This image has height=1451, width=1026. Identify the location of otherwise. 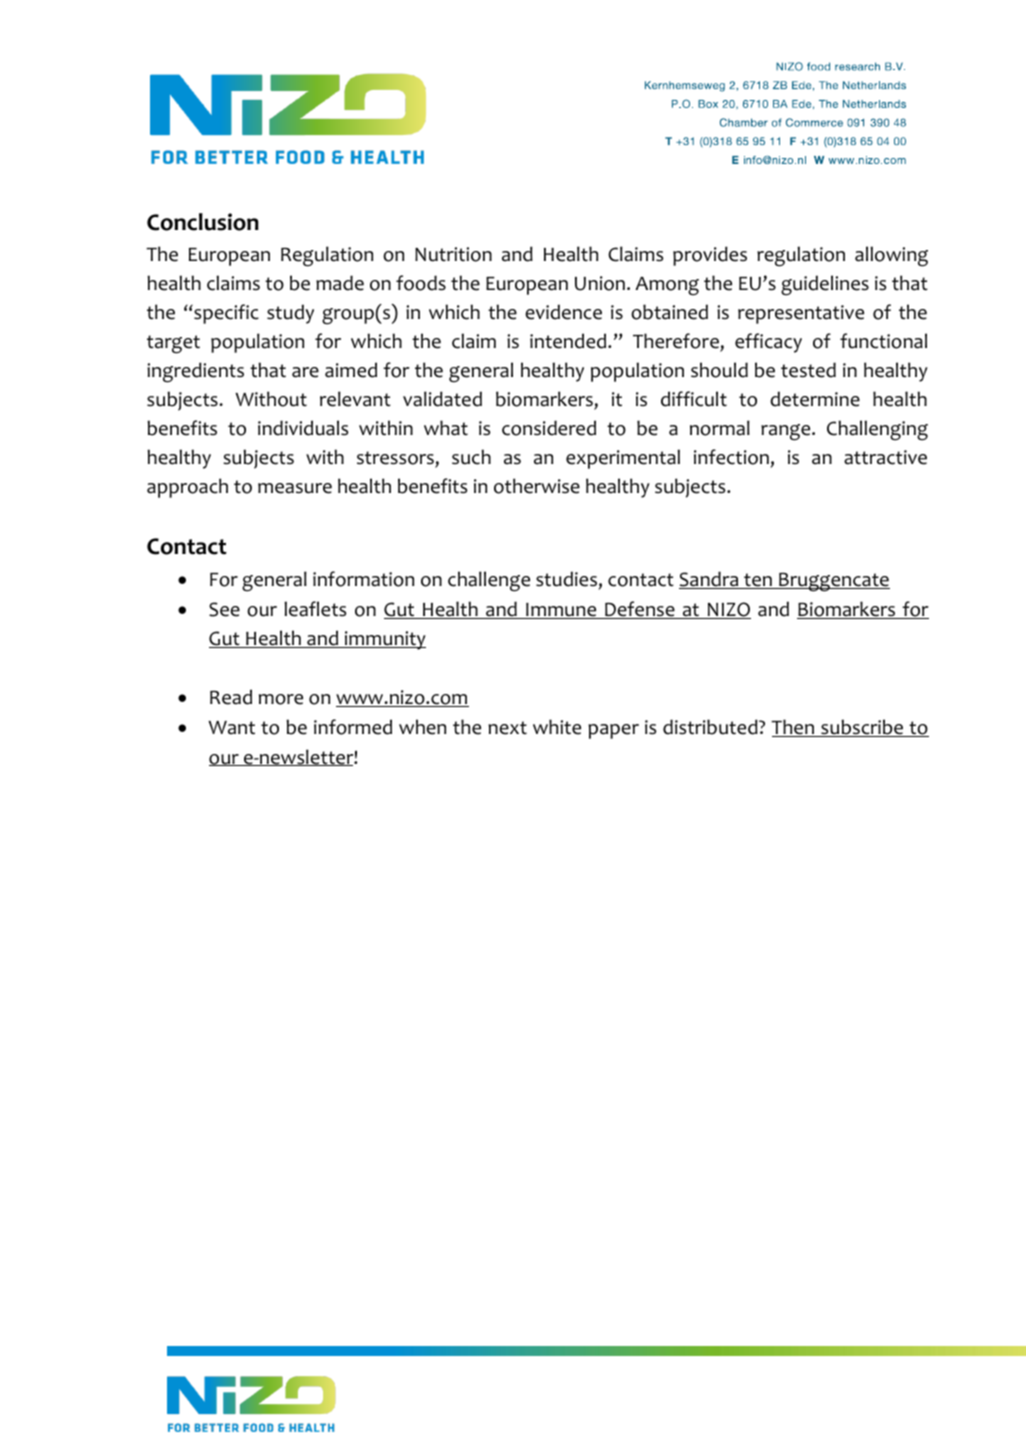
(537, 486).
